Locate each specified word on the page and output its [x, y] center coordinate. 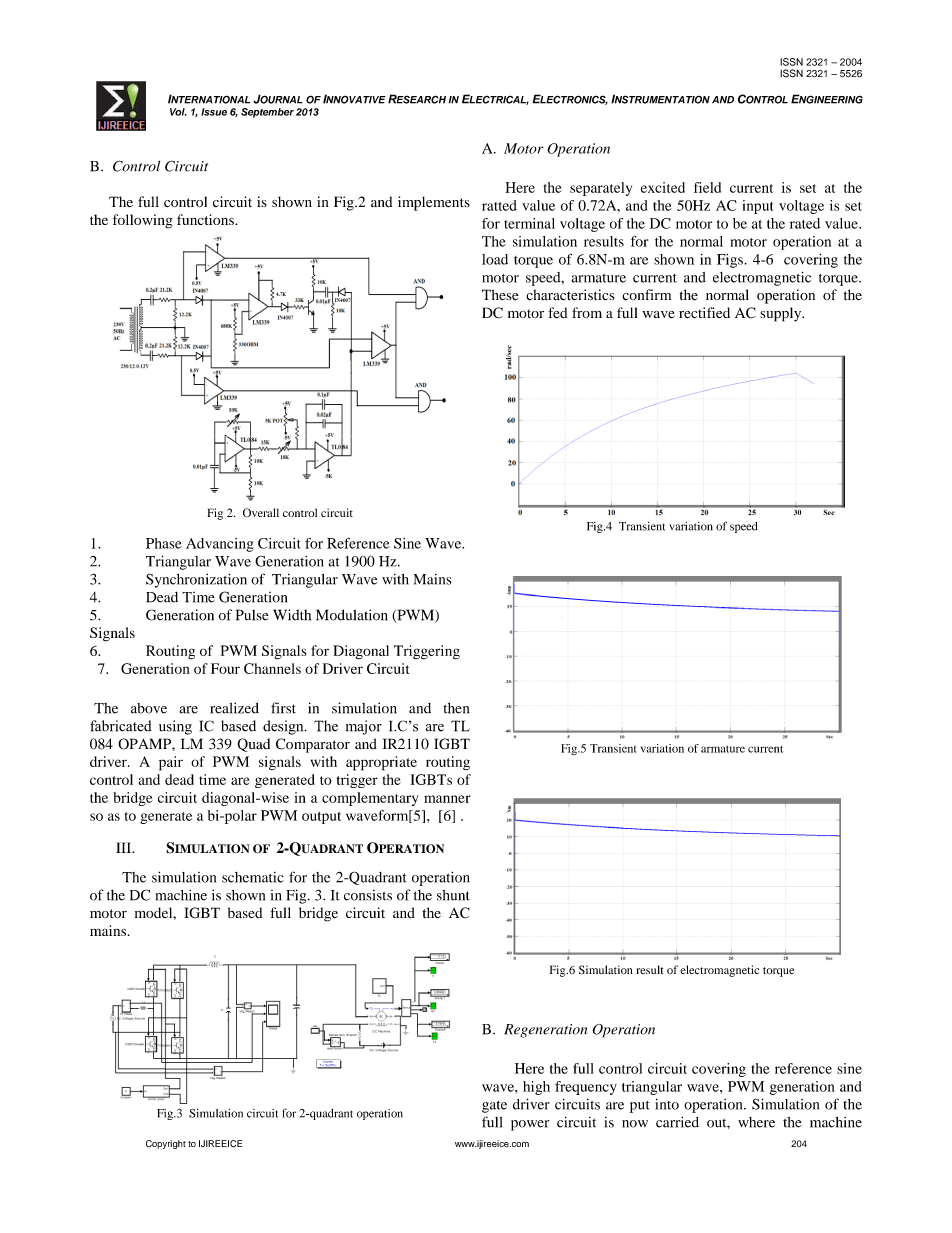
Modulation [352, 615]
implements [434, 203]
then [456, 708]
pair [171, 763]
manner [447, 799]
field [707, 187]
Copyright [166, 1144]
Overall [261, 512]
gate [494, 1106]
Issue [214, 112]
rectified [704, 312]
